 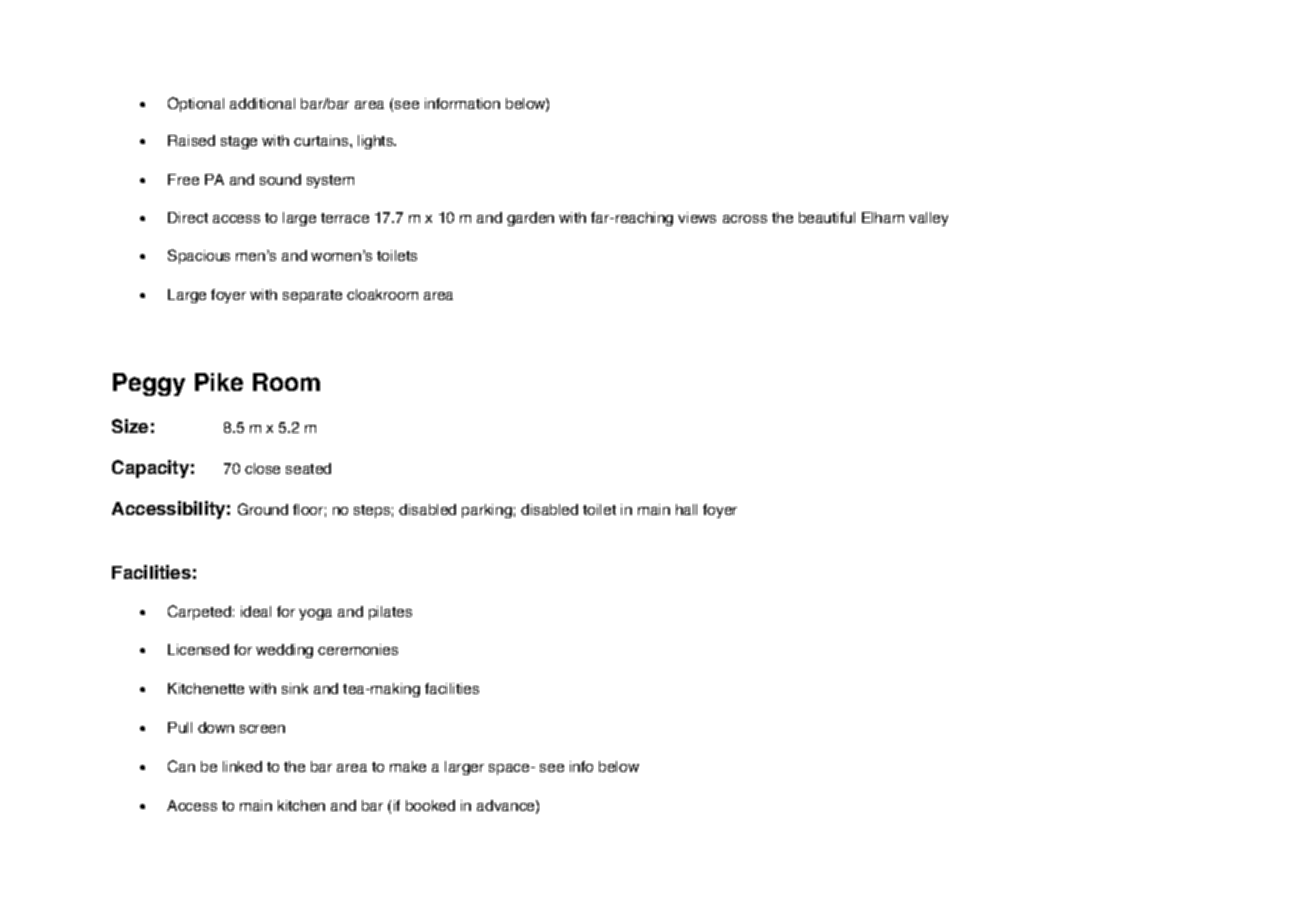 I want to click on hall, so click(x=686, y=509).
